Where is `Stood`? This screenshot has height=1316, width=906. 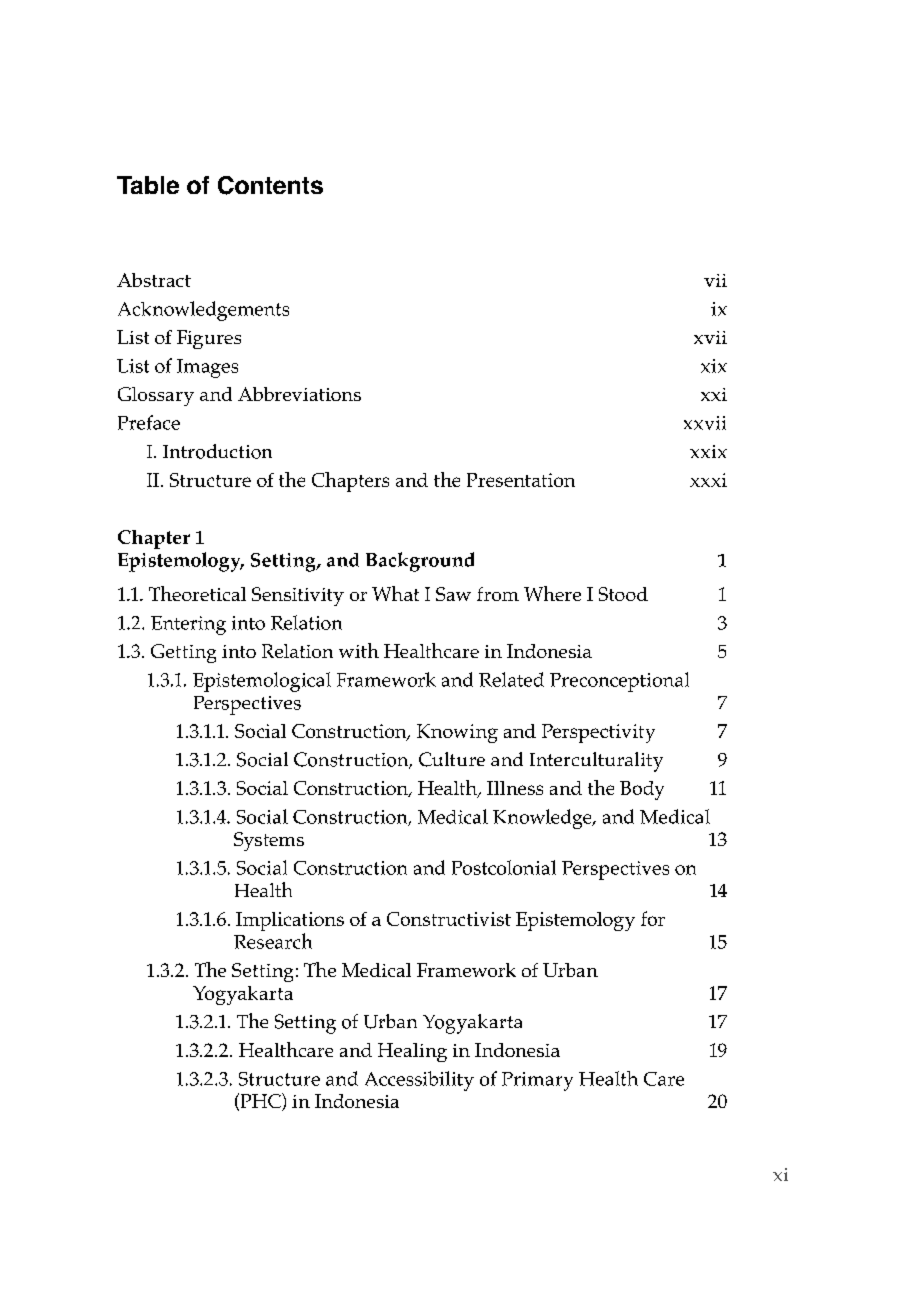 Stood is located at coordinates (623, 594).
